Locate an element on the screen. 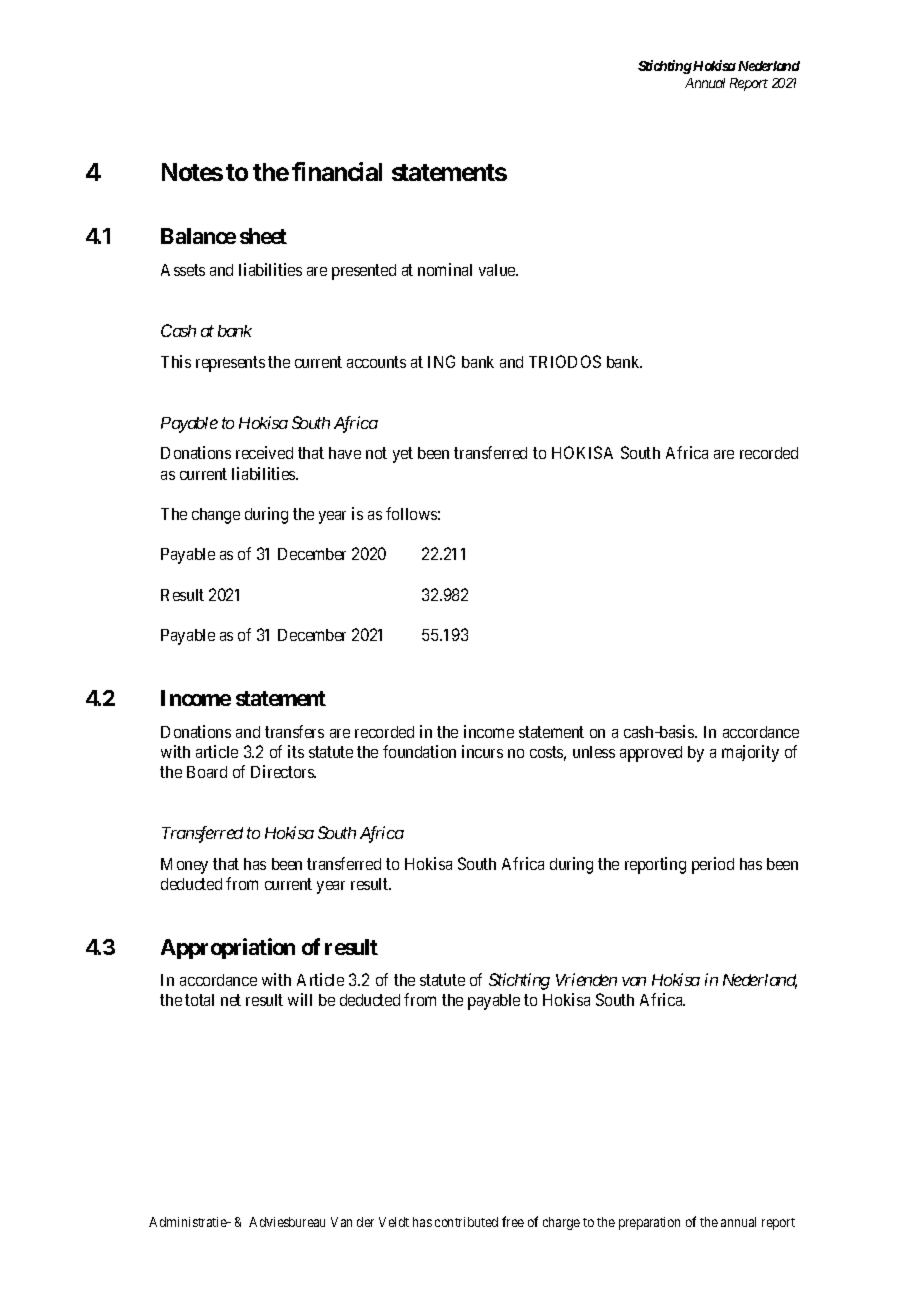 The height and width of the screenshot is (1308, 924). net is located at coordinates (231, 1000).
